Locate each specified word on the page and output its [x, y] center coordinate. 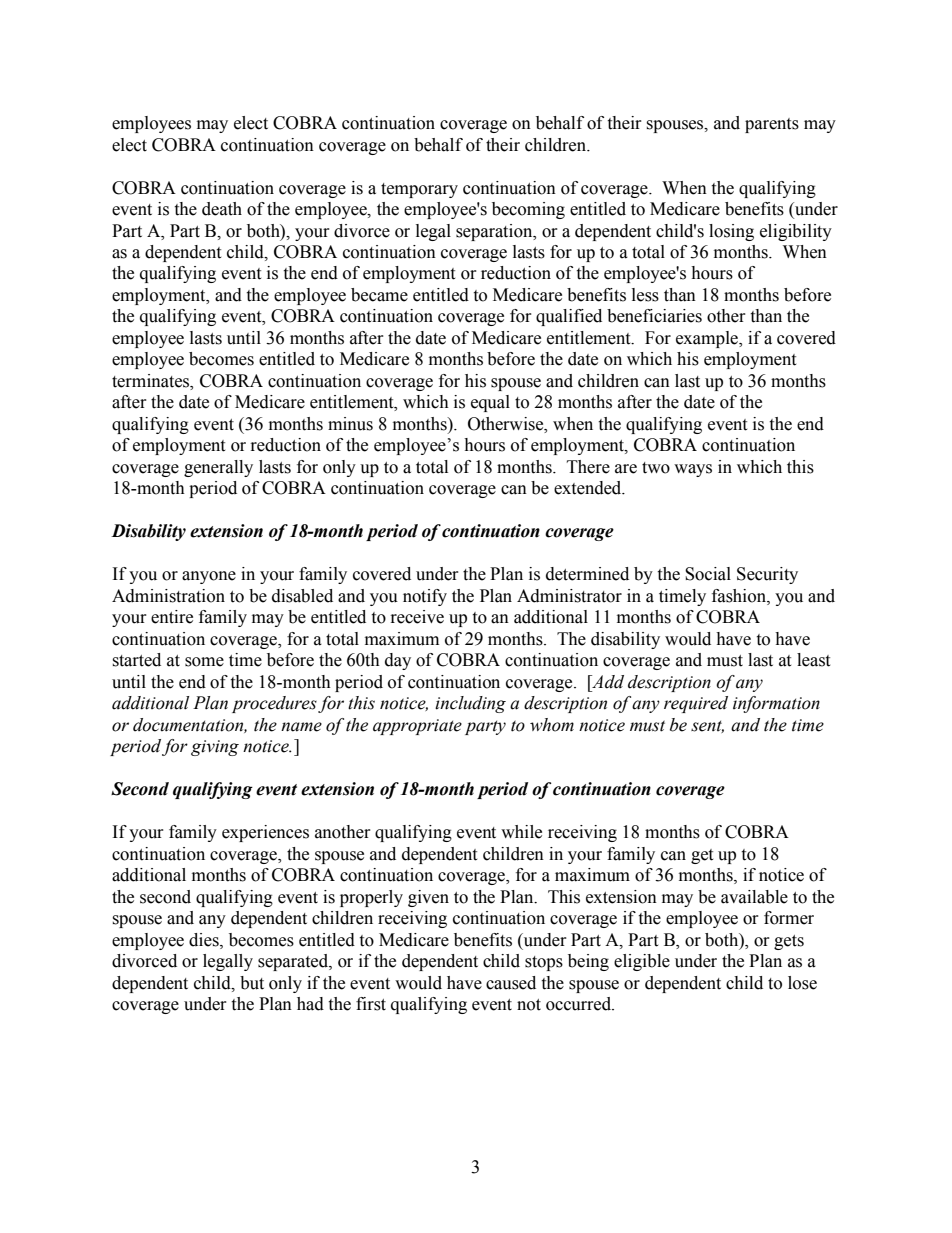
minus [350, 424]
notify [425, 597]
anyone [209, 577]
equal [490, 403]
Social [708, 574]
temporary [419, 190]
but [252, 983]
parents [772, 125]
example [708, 339]
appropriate [417, 727]
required [696, 704]
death [222, 209]
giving [215, 748]
